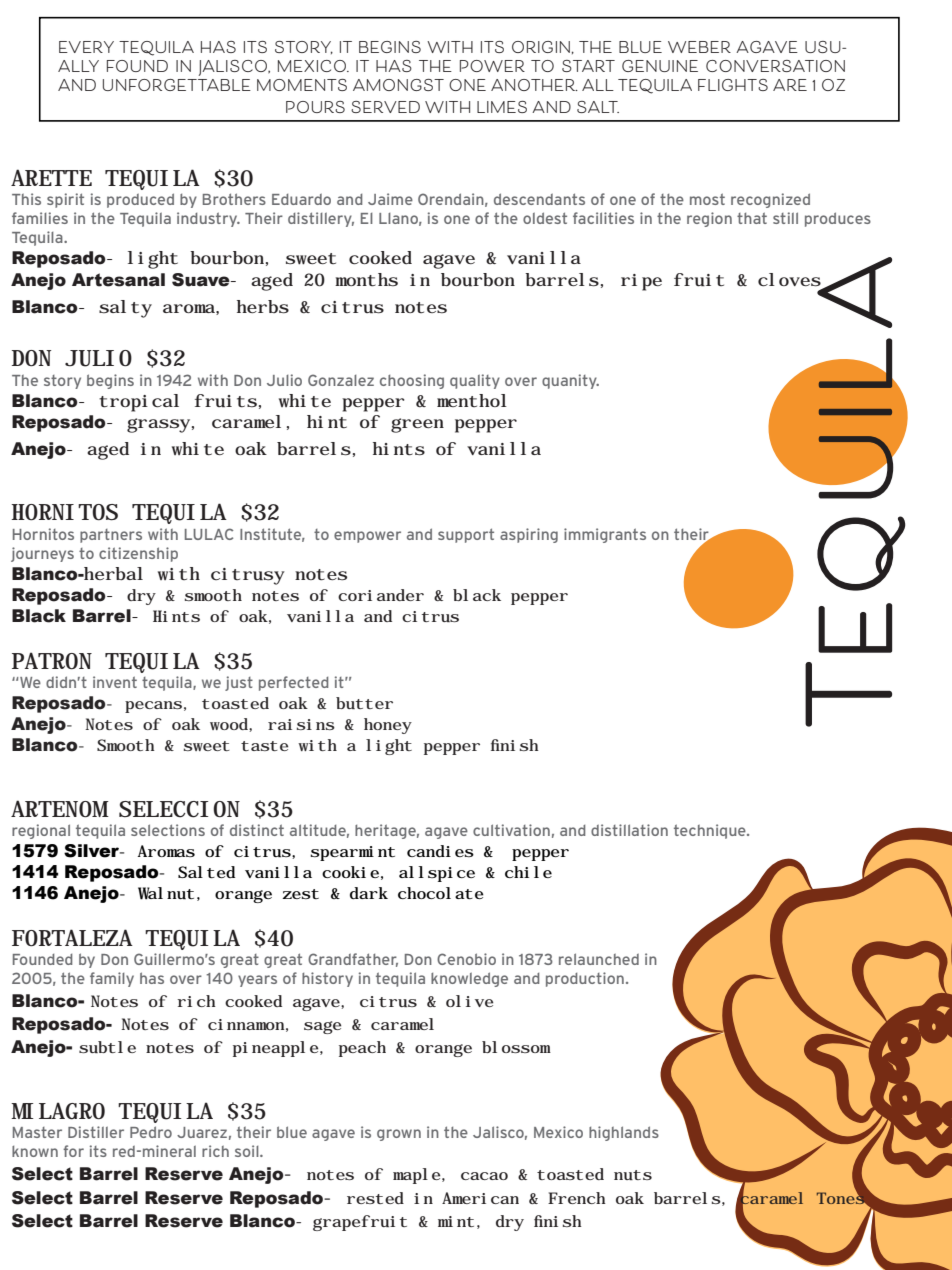 The width and height of the document is (952, 1270). I want to click on immigrants, so click(605, 535).
